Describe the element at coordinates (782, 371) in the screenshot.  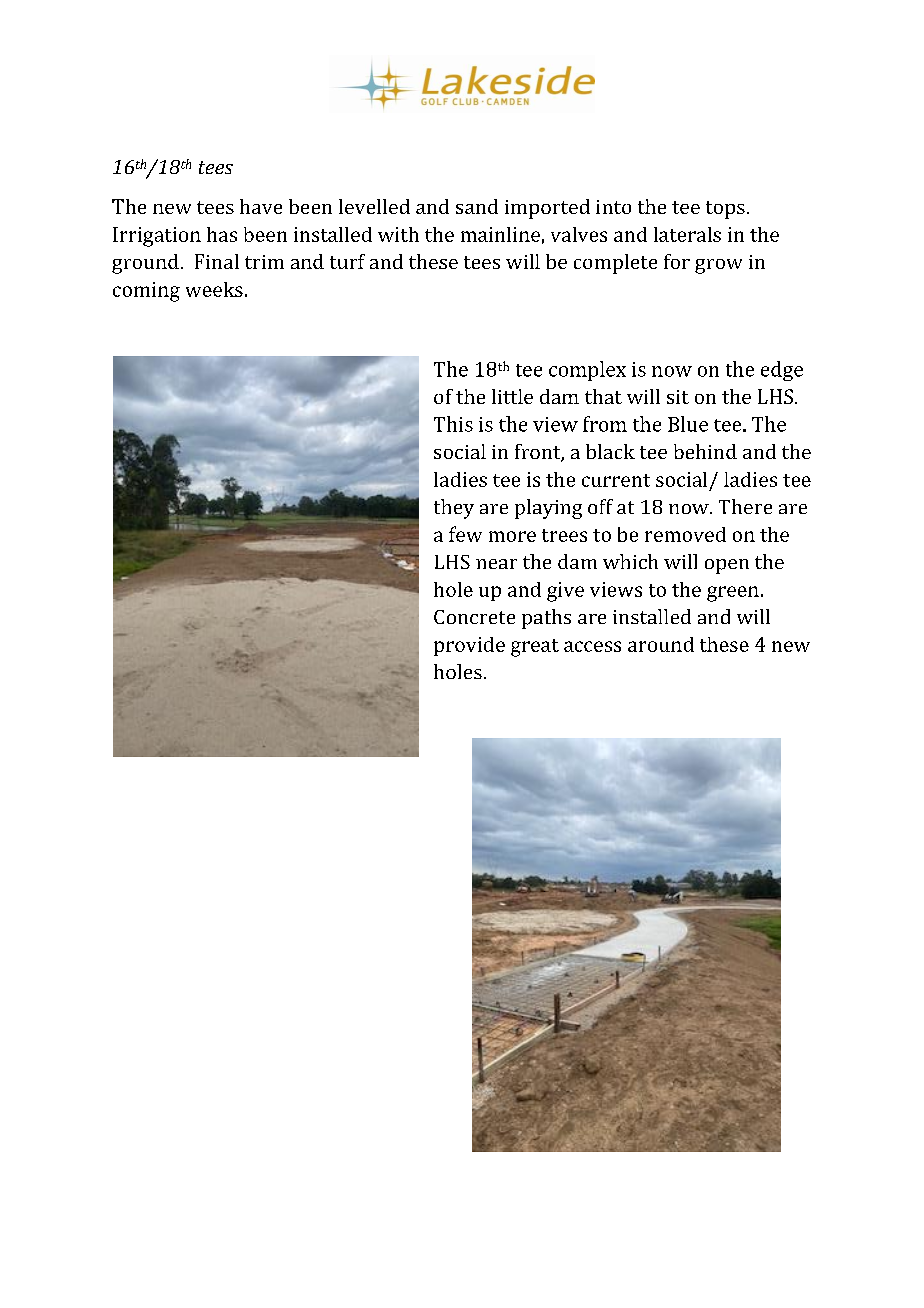
I see `edge` at that location.
